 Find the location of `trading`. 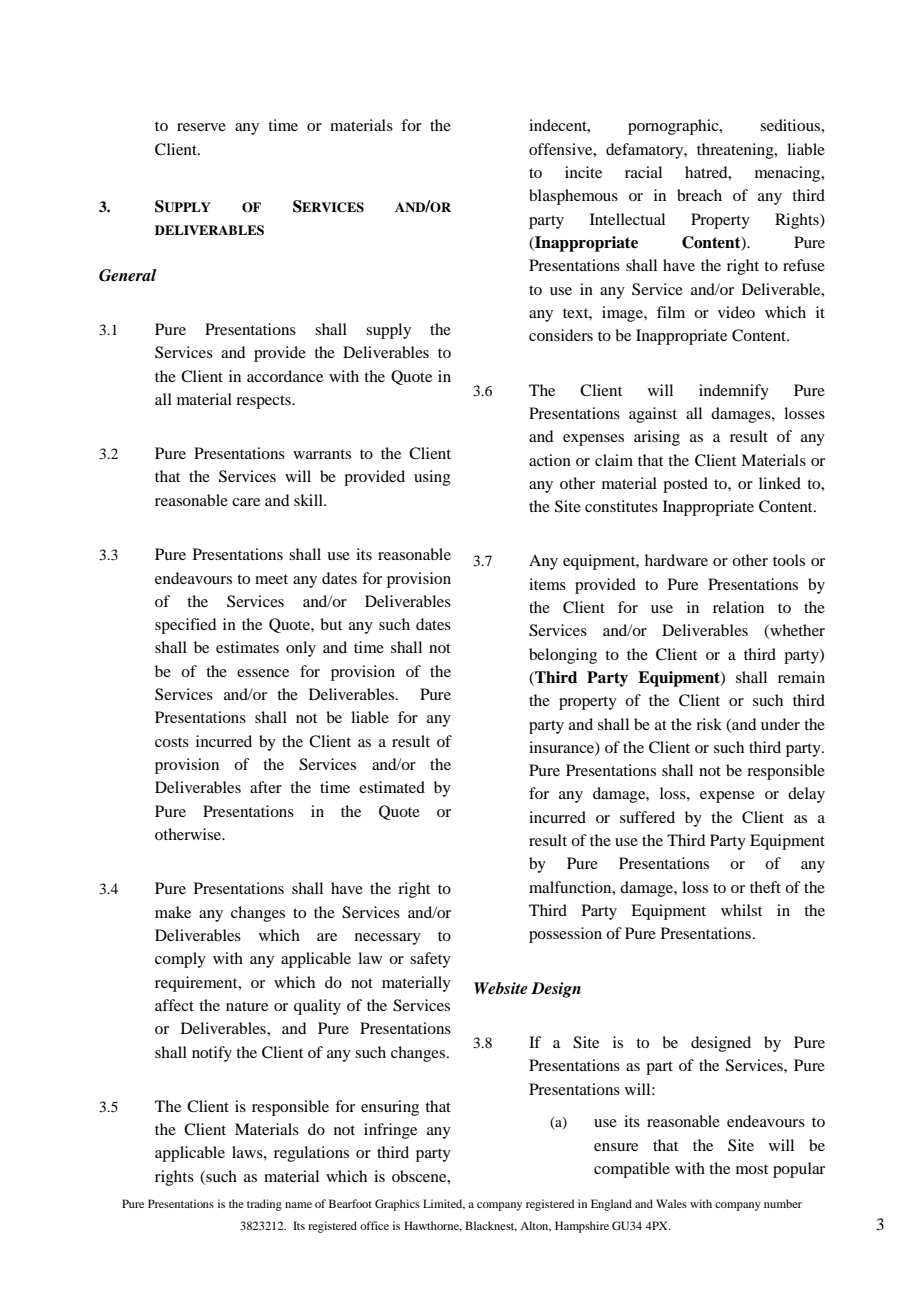

trading is located at coordinates (264, 1205).
